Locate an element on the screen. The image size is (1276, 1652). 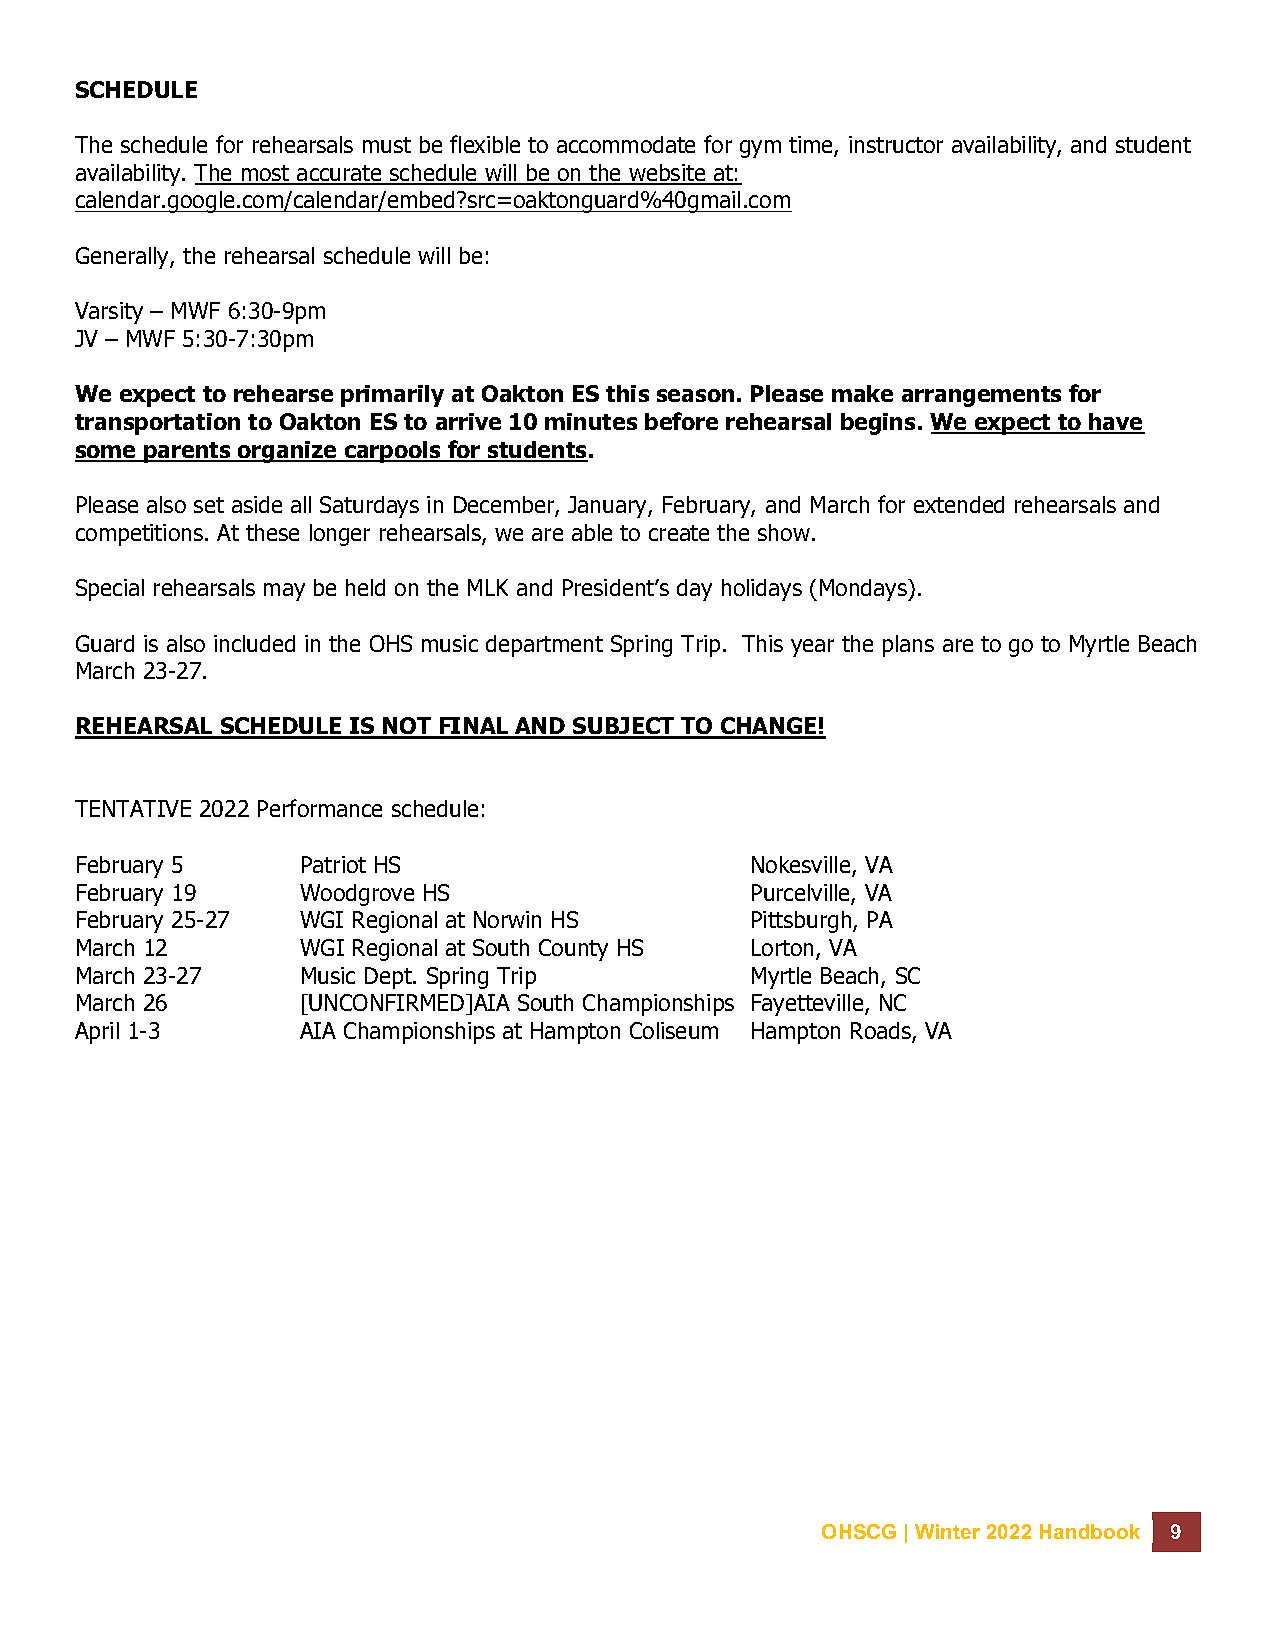
TENTATIVE is located at coordinates (133, 808).
